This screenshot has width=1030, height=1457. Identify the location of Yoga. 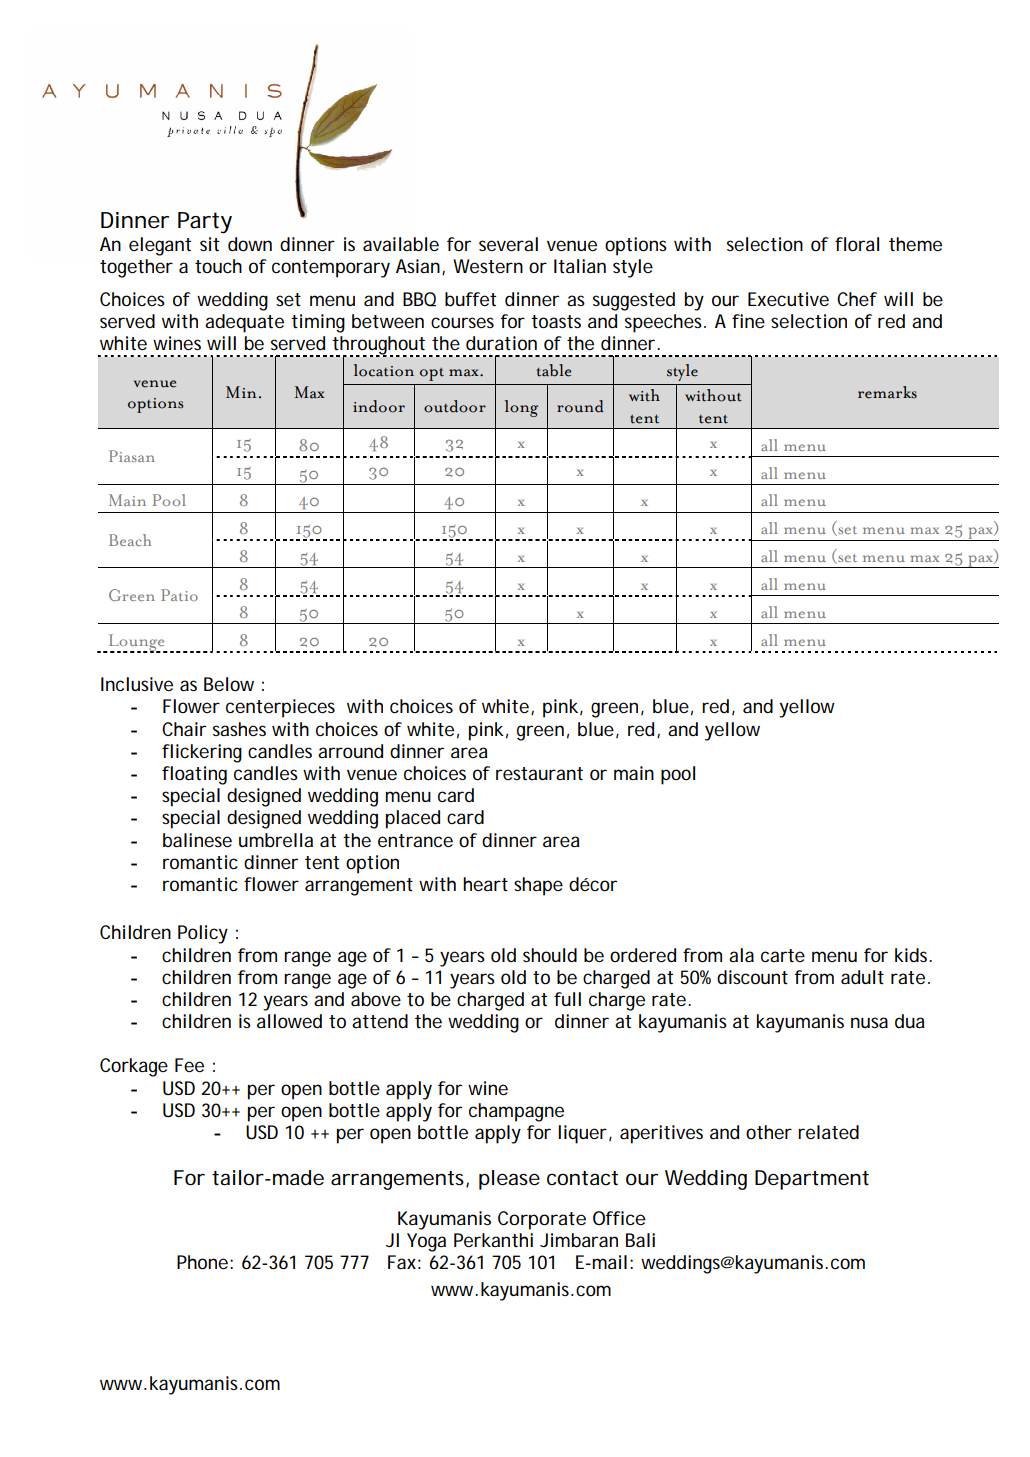
(426, 1242).
